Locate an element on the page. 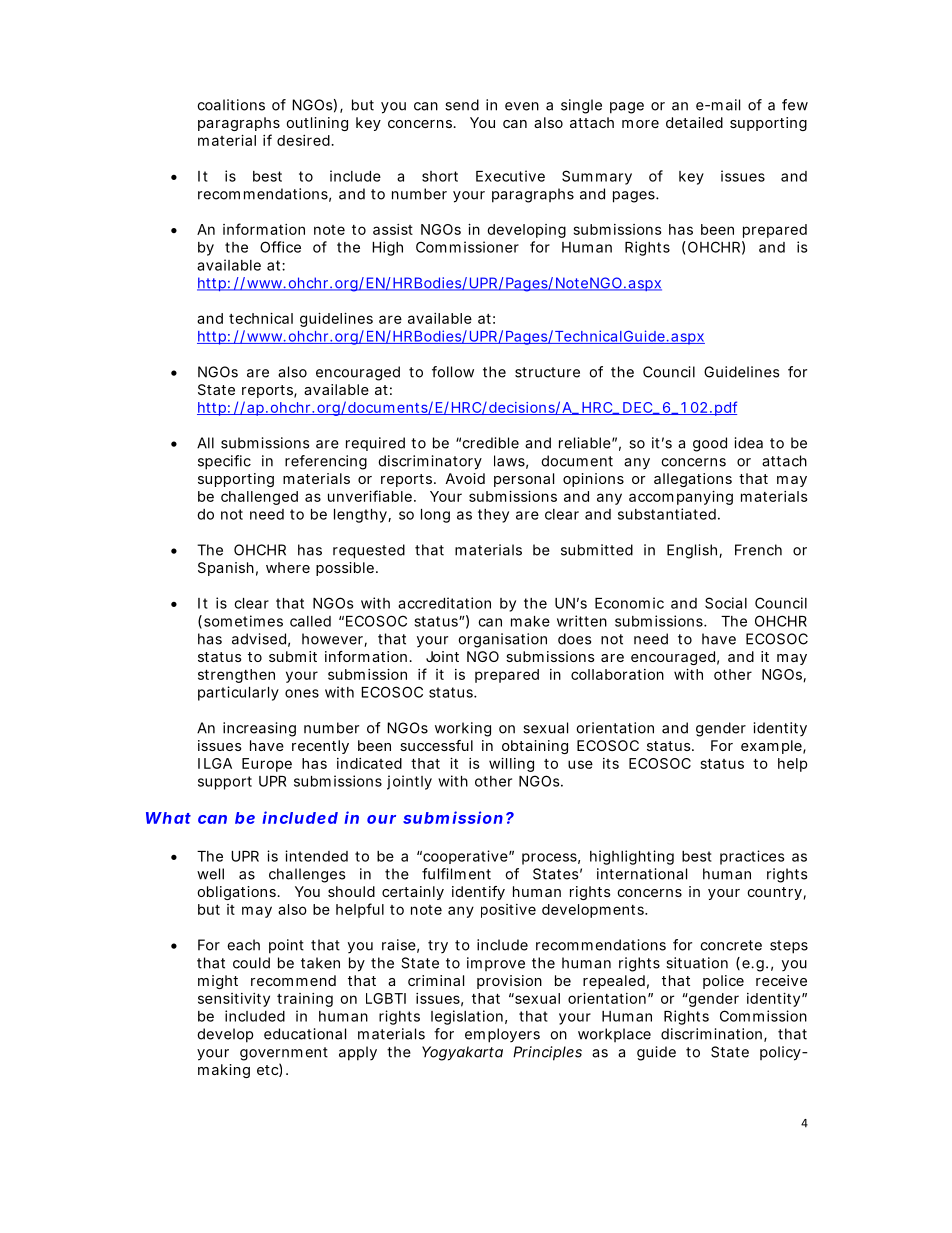 This page has width=952, height=1233. sensitivity is located at coordinates (234, 1000).
